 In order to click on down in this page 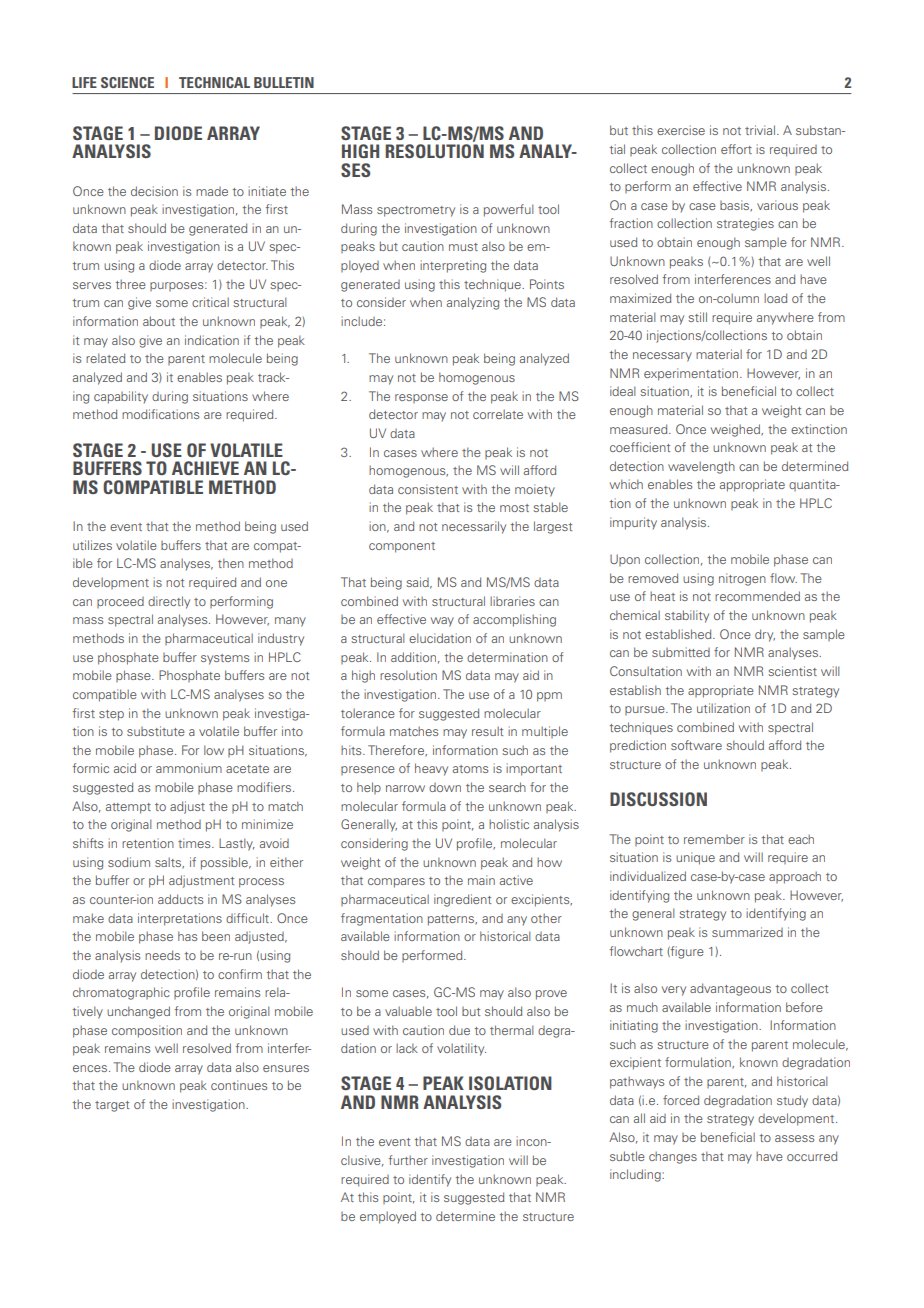, I will do `click(445, 787)`.
